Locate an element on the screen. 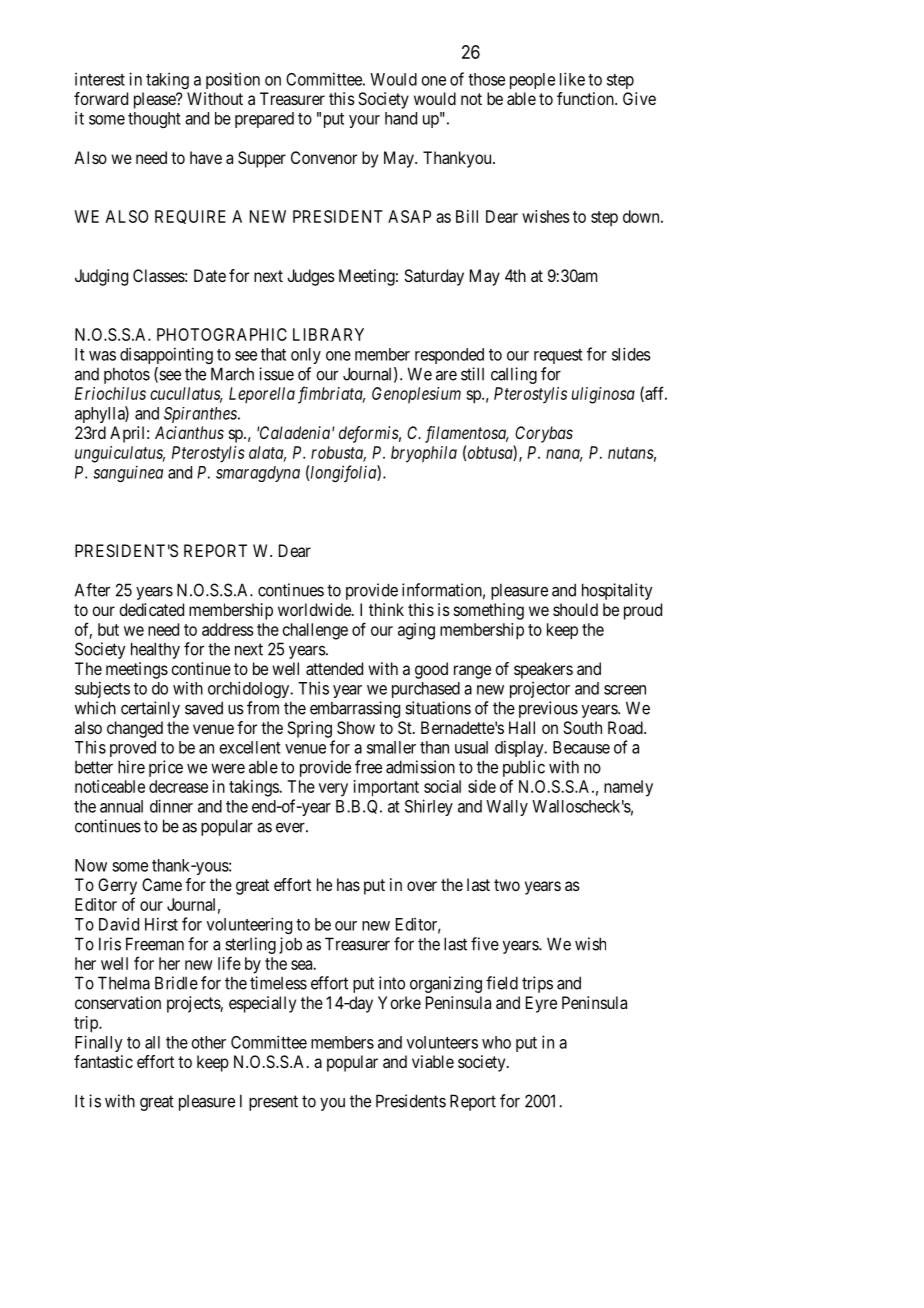  Because is located at coordinates (581, 747).
